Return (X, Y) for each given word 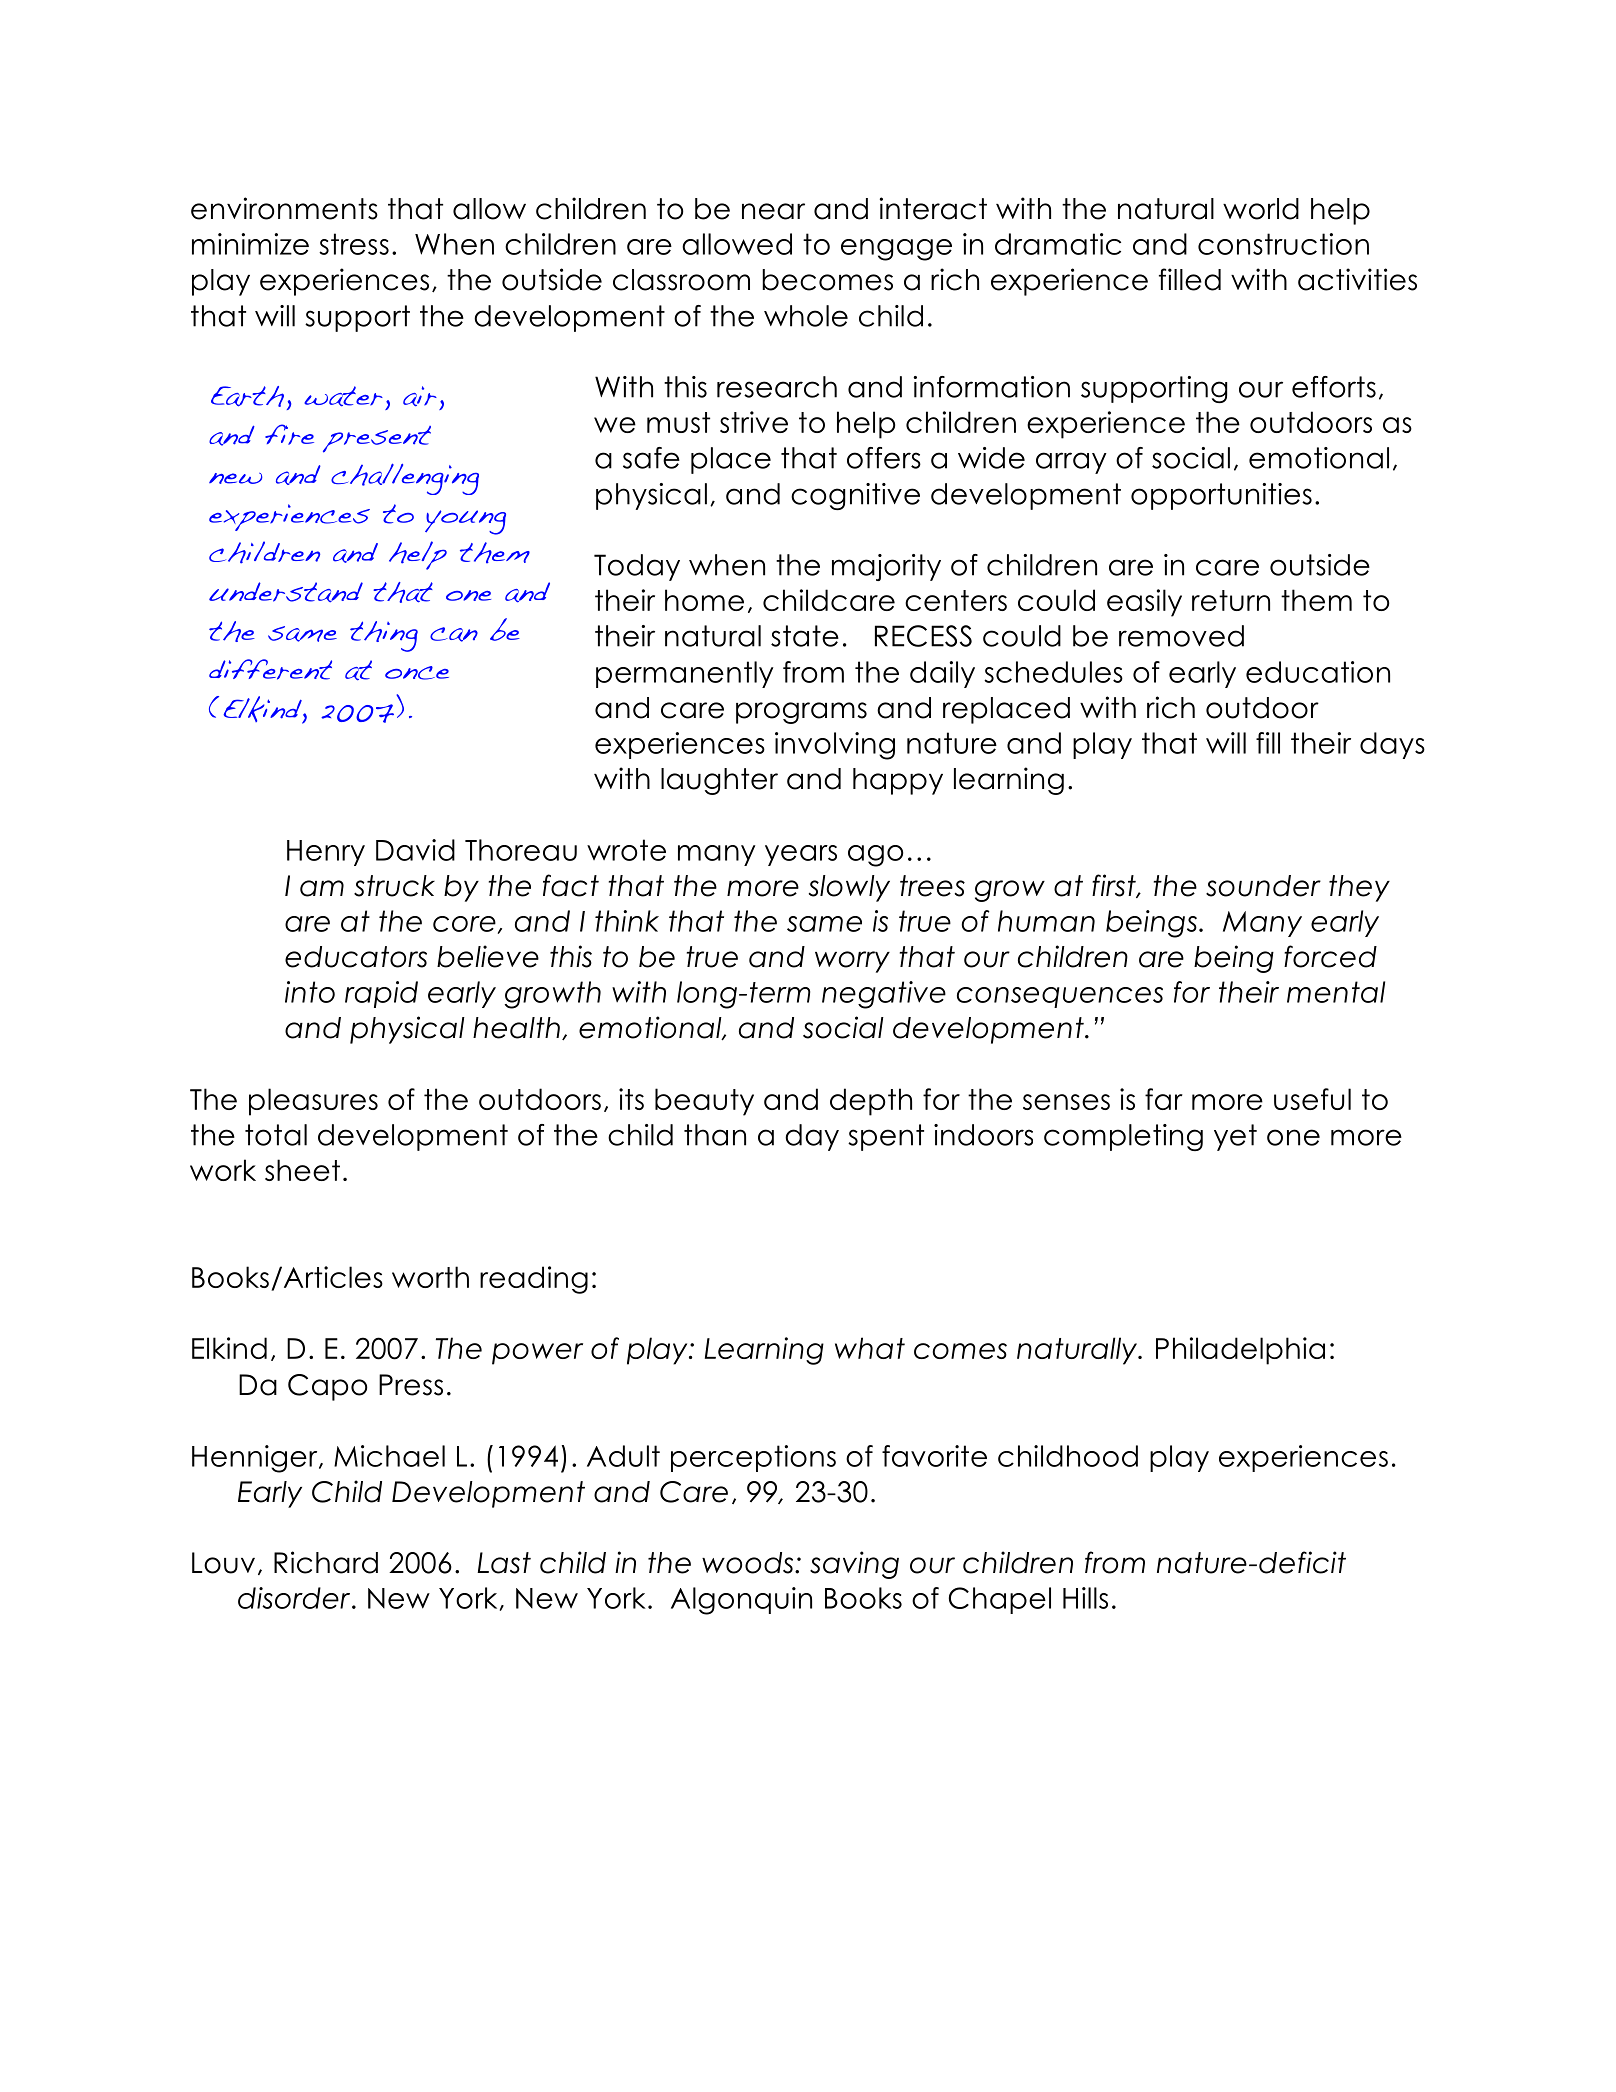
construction (1283, 244)
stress (354, 244)
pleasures (313, 1102)
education (1318, 672)
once (417, 673)
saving (854, 1565)
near (773, 211)
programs (801, 713)
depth (871, 1102)
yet (1235, 1137)
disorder (295, 1598)
